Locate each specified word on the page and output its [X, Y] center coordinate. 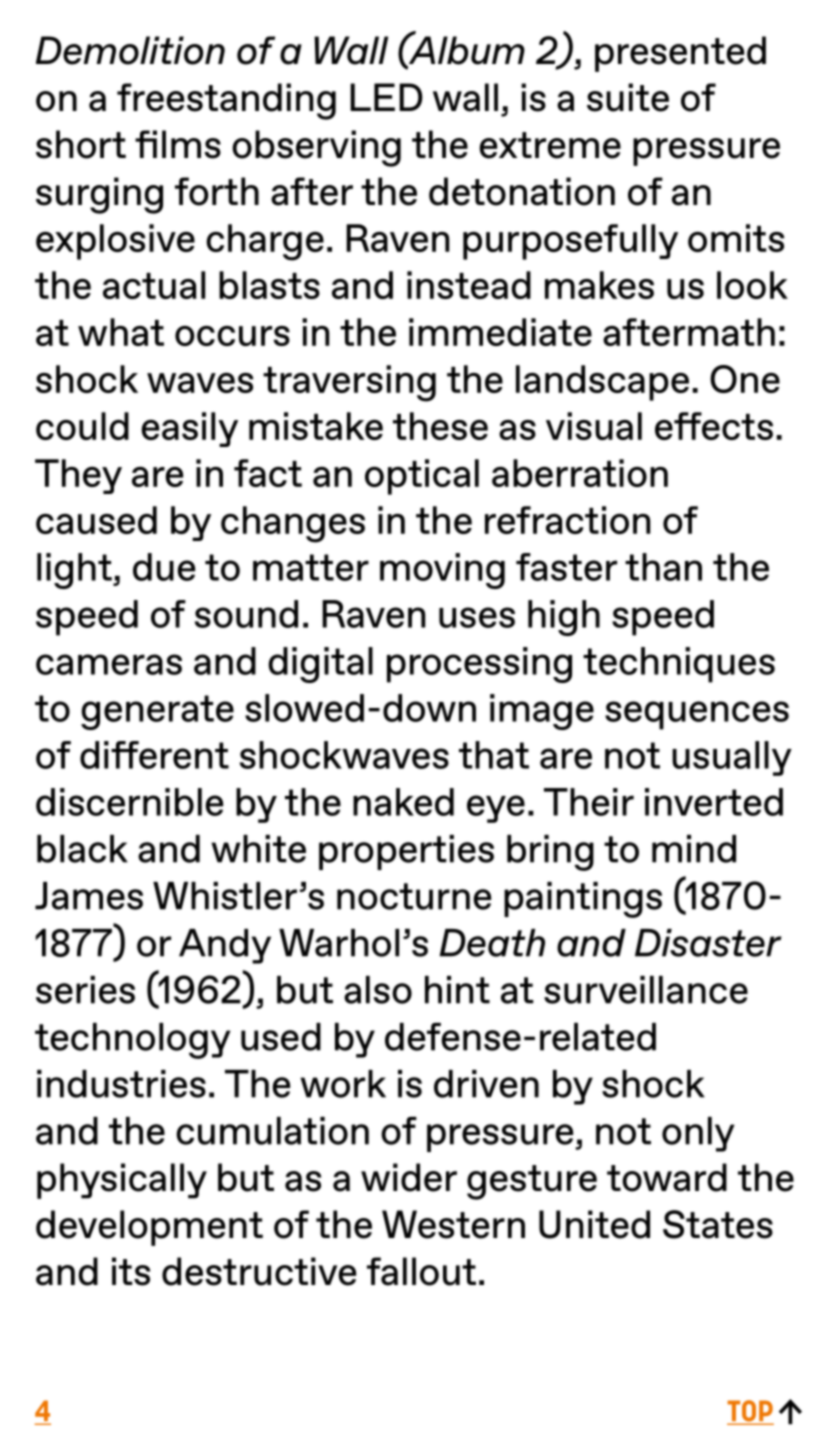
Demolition [130, 50]
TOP [750, 1412]
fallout [421, 1271]
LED [386, 97]
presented [680, 54]
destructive [259, 1271]
